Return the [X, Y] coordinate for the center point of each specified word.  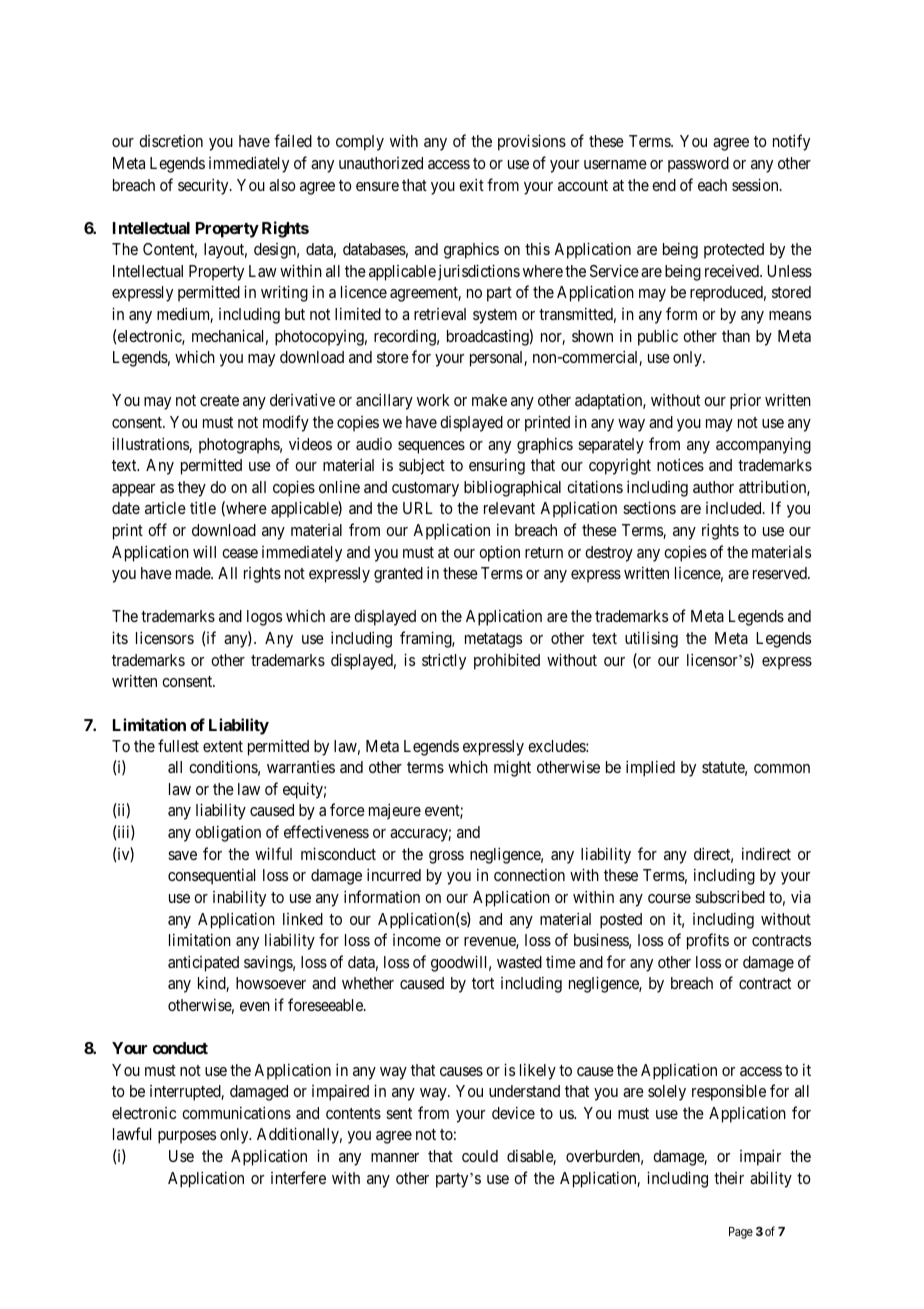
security [204, 186]
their [729, 1178]
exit [471, 184]
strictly [444, 661]
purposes [187, 1137]
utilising [651, 639]
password [698, 165]
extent [223, 746]
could [480, 1156]
